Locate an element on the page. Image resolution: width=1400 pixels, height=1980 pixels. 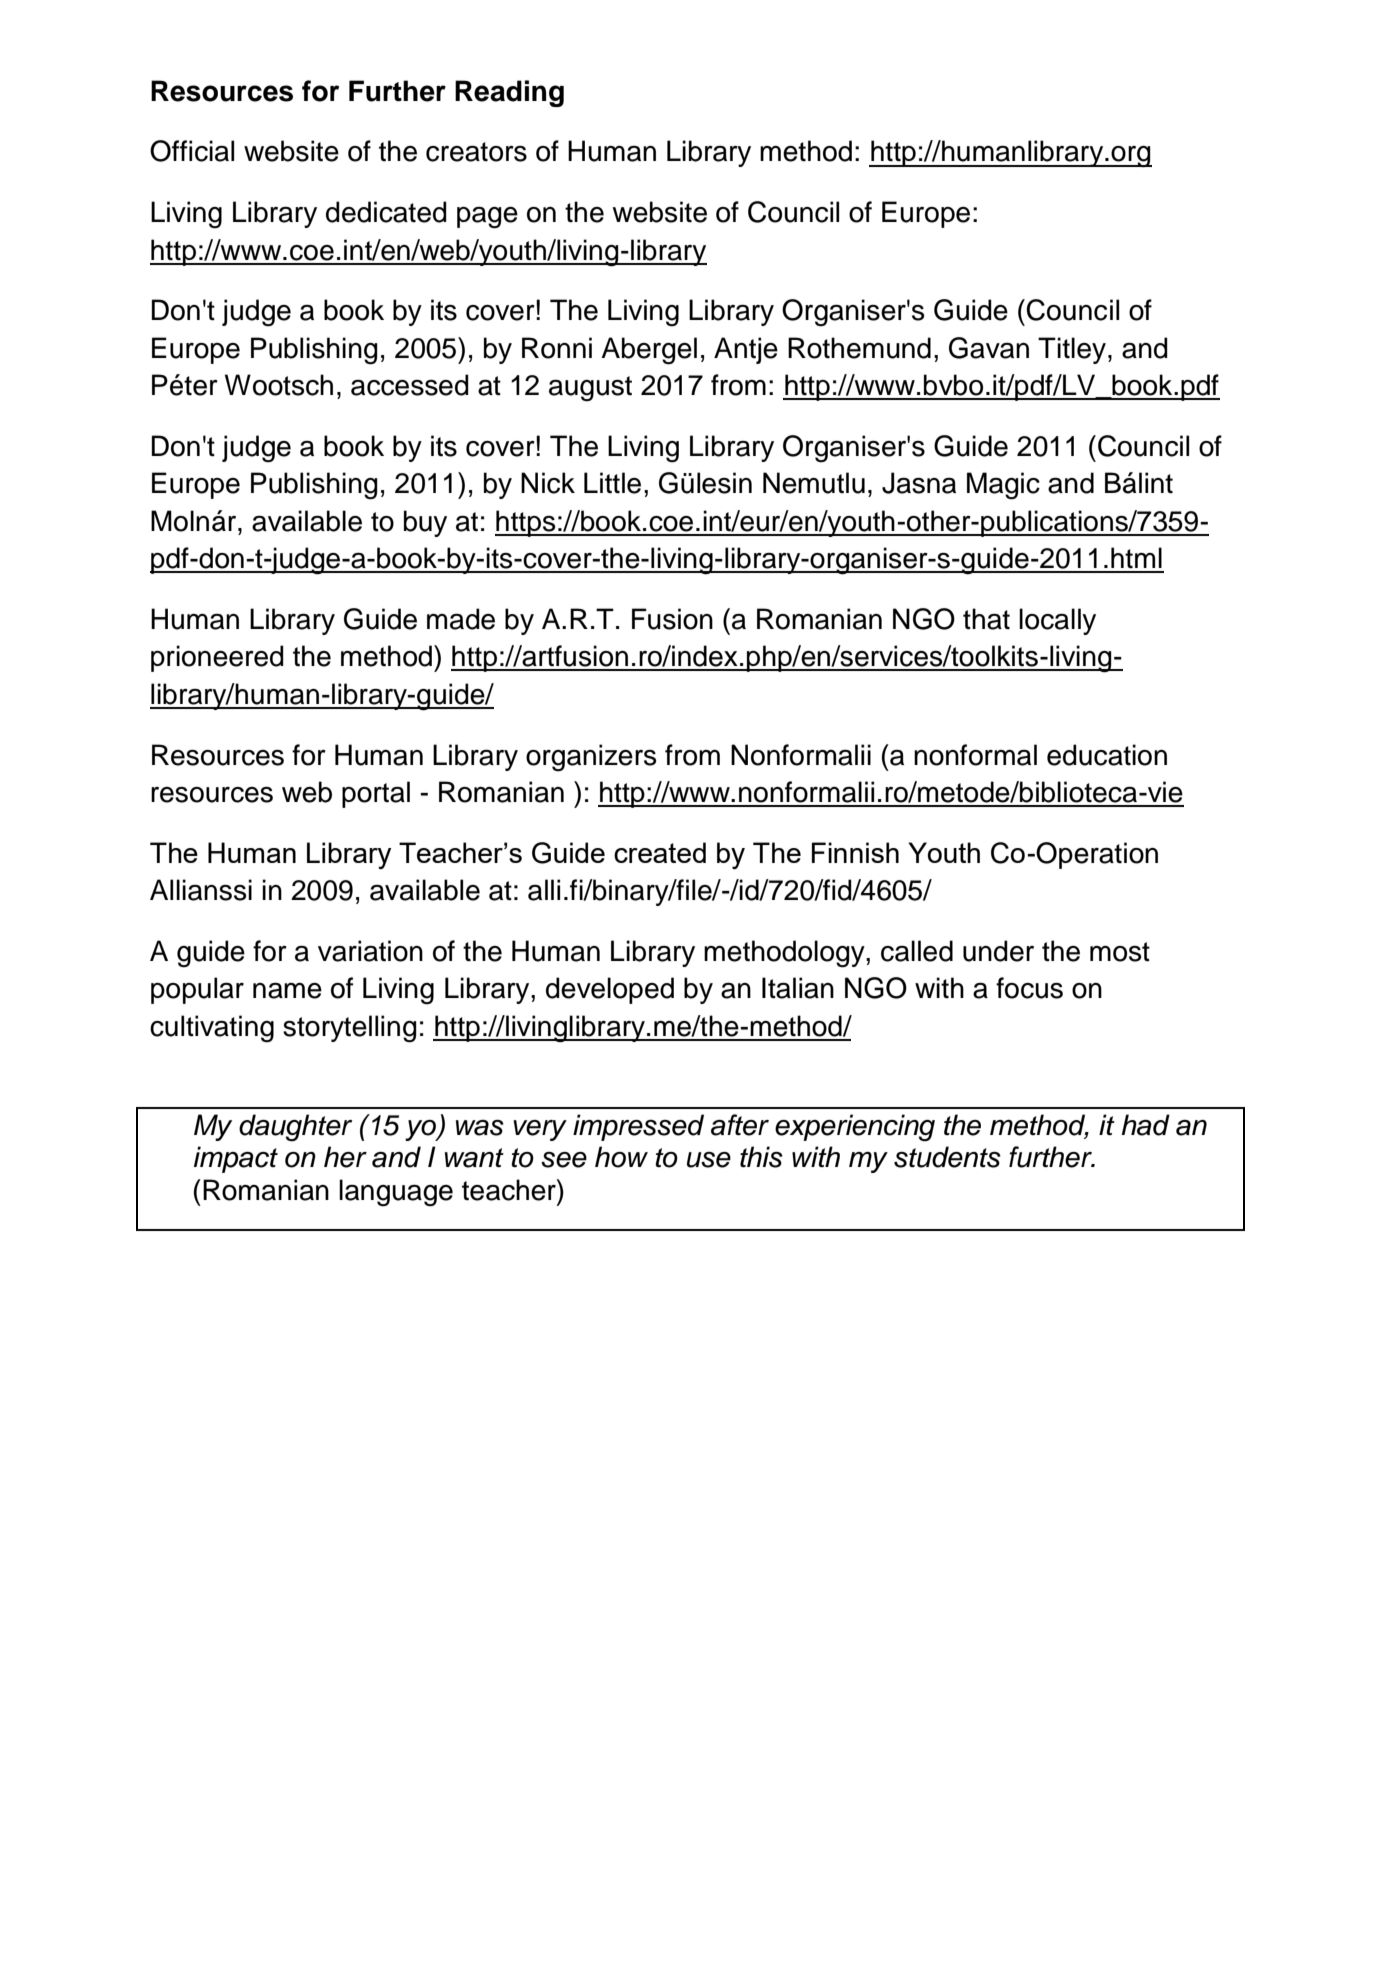
buy is located at coordinates (425, 523).
